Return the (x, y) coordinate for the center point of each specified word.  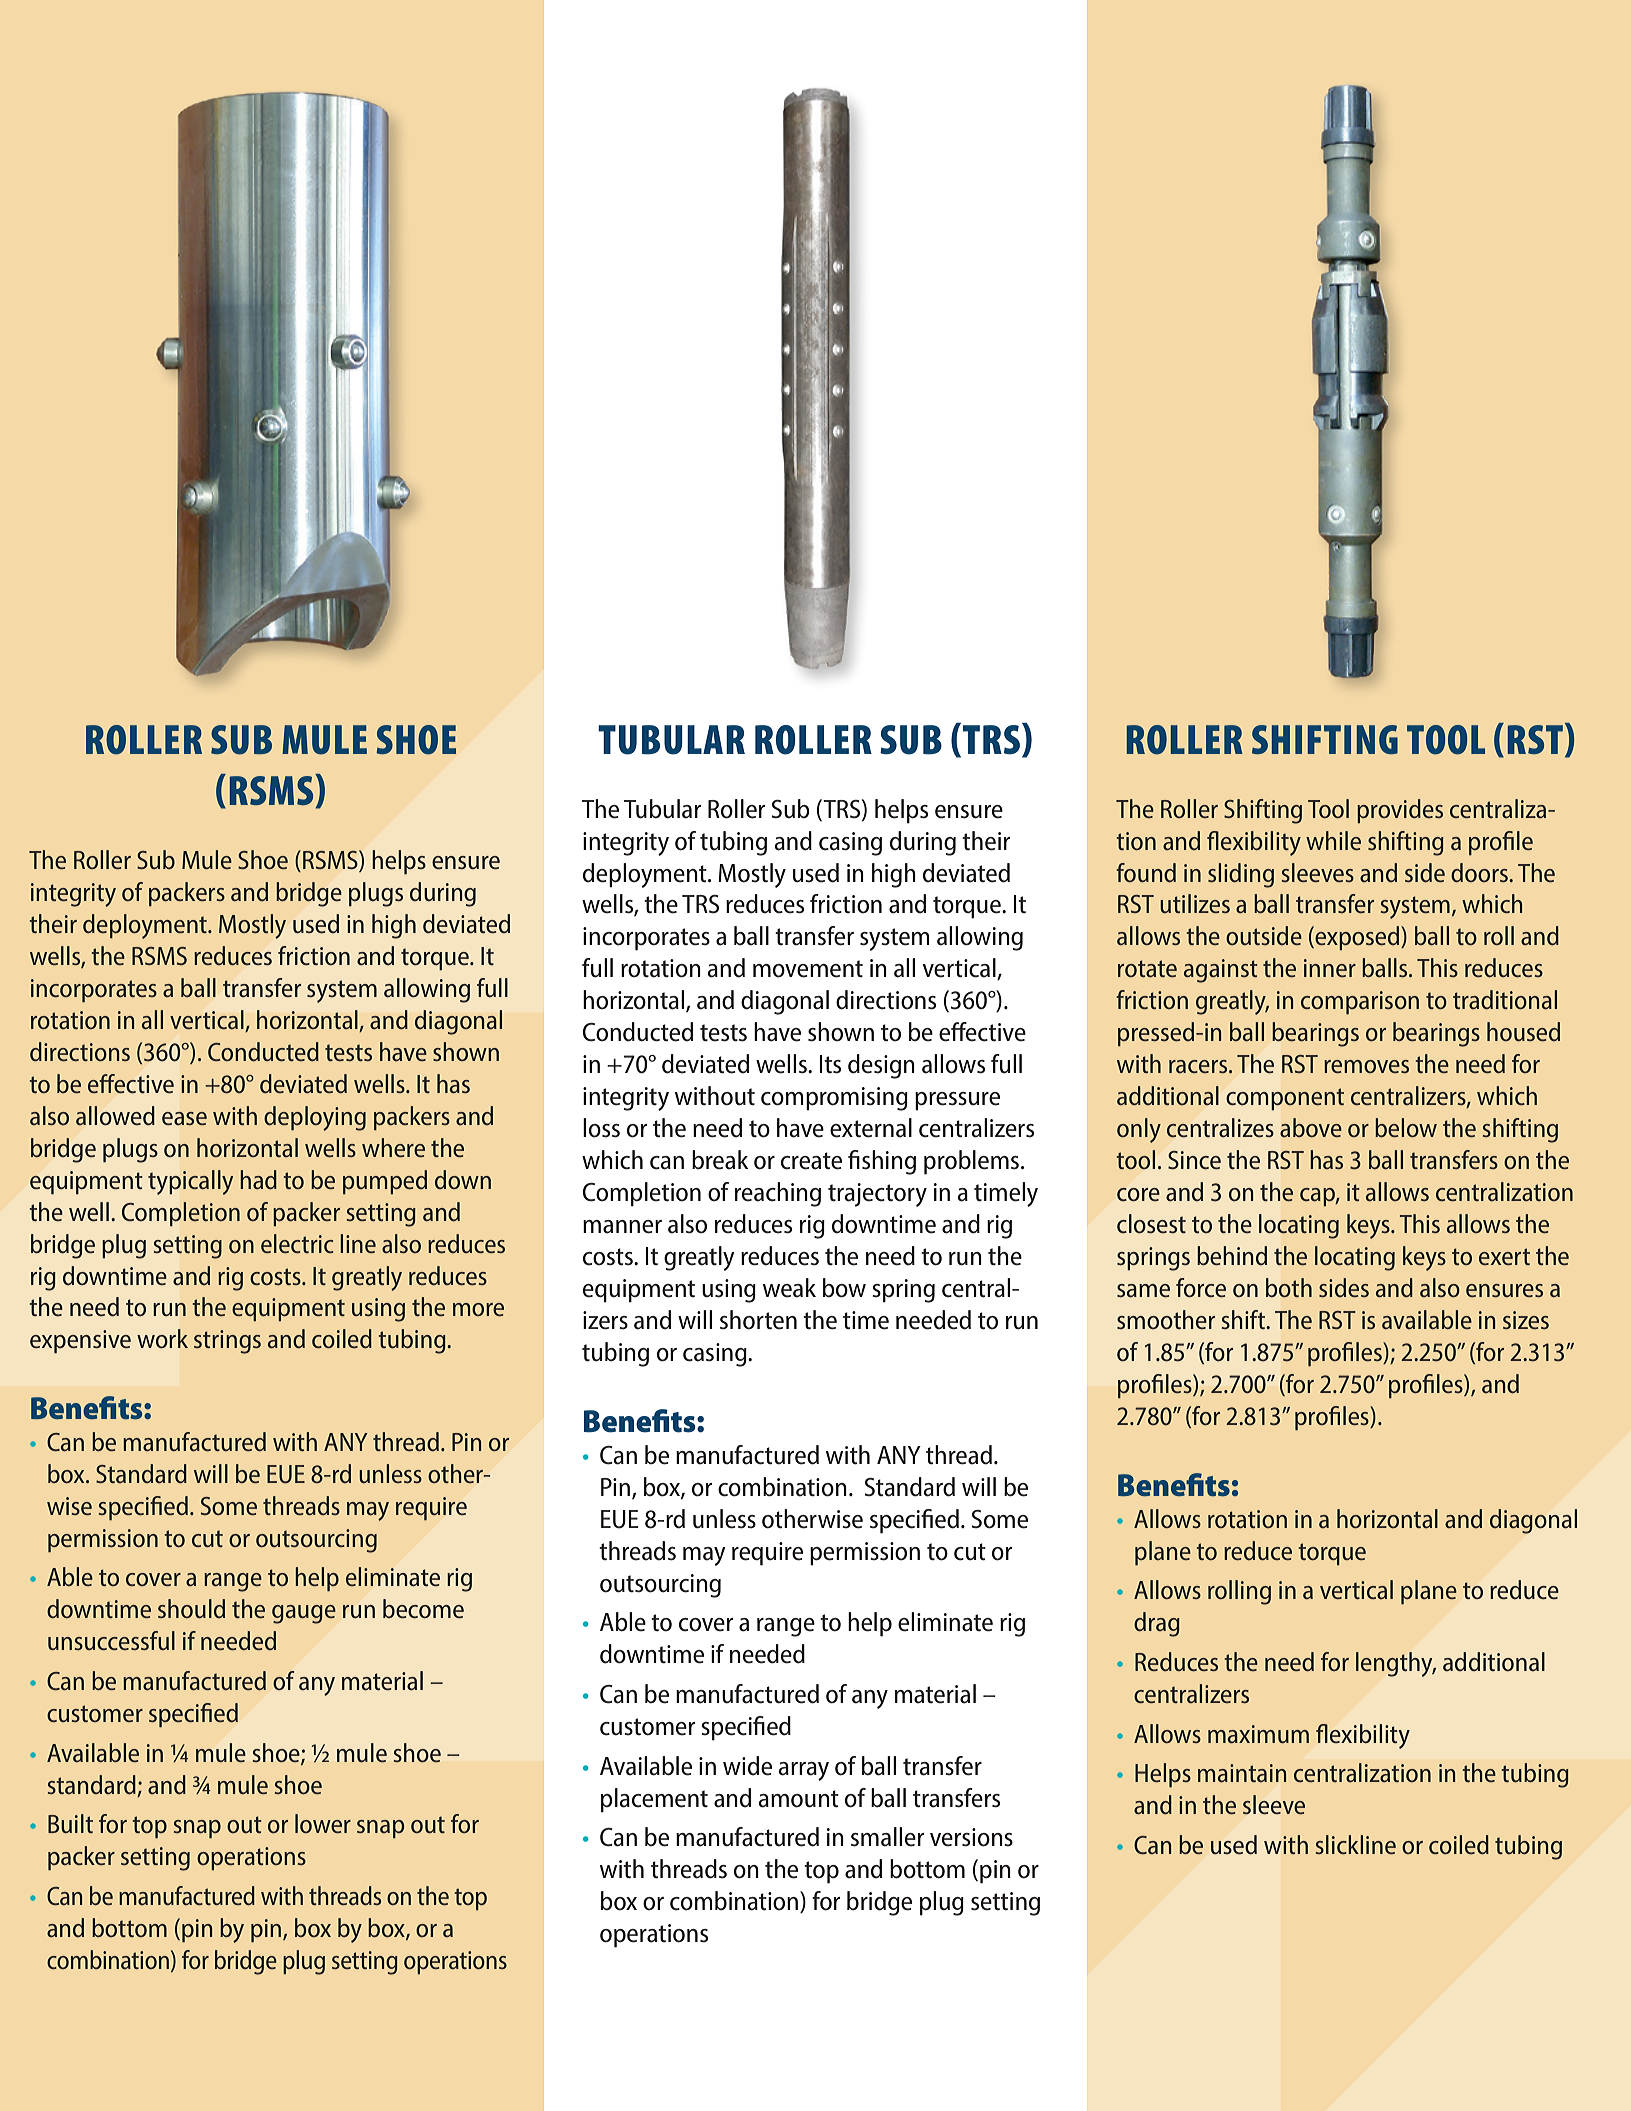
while (1333, 840)
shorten (758, 1320)
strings (227, 1342)
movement (808, 969)
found (1146, 872)
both (1289, 1287)
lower (323, 1823)
